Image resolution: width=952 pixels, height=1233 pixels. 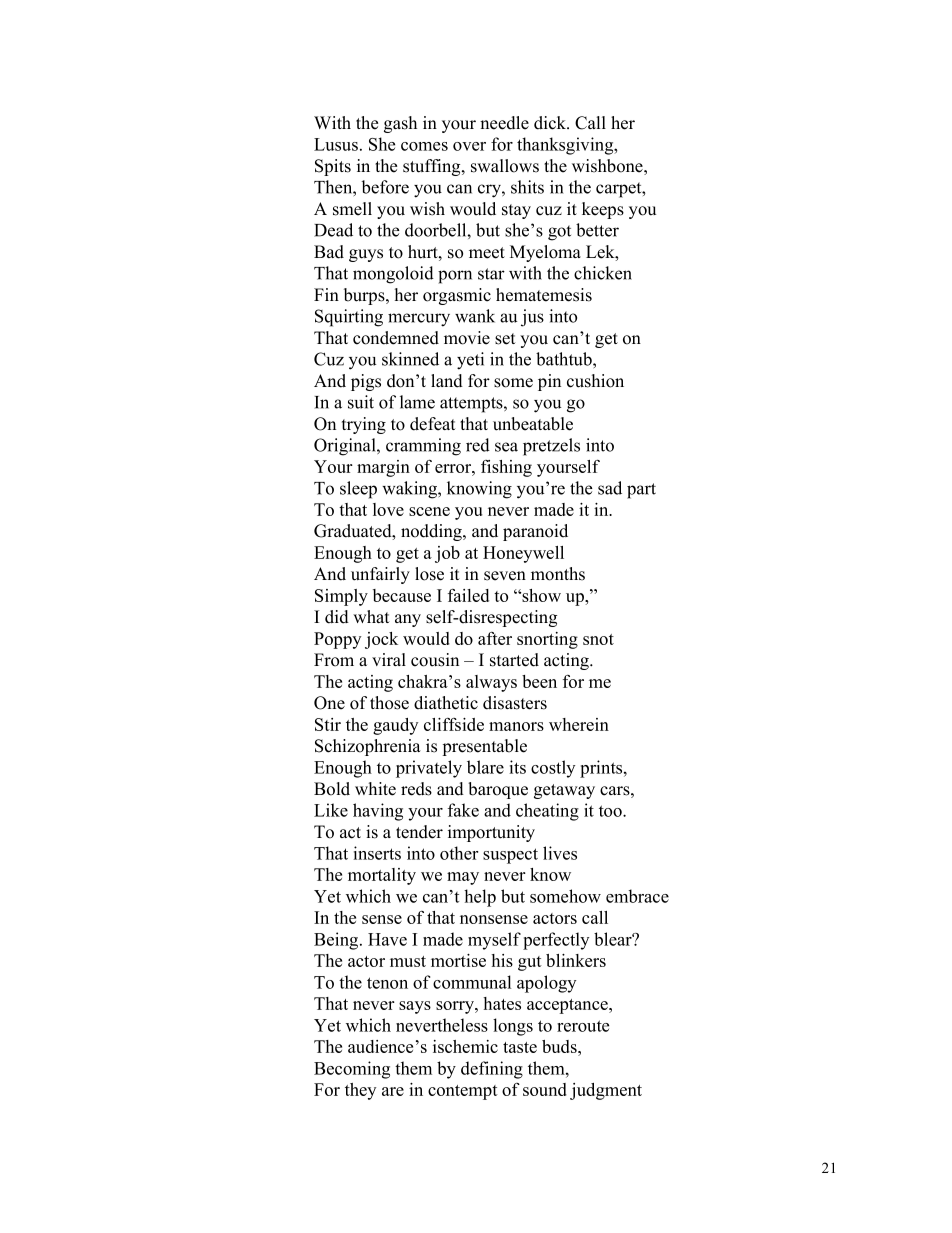 I want to click on keeps, so click(x=603, y=210).
